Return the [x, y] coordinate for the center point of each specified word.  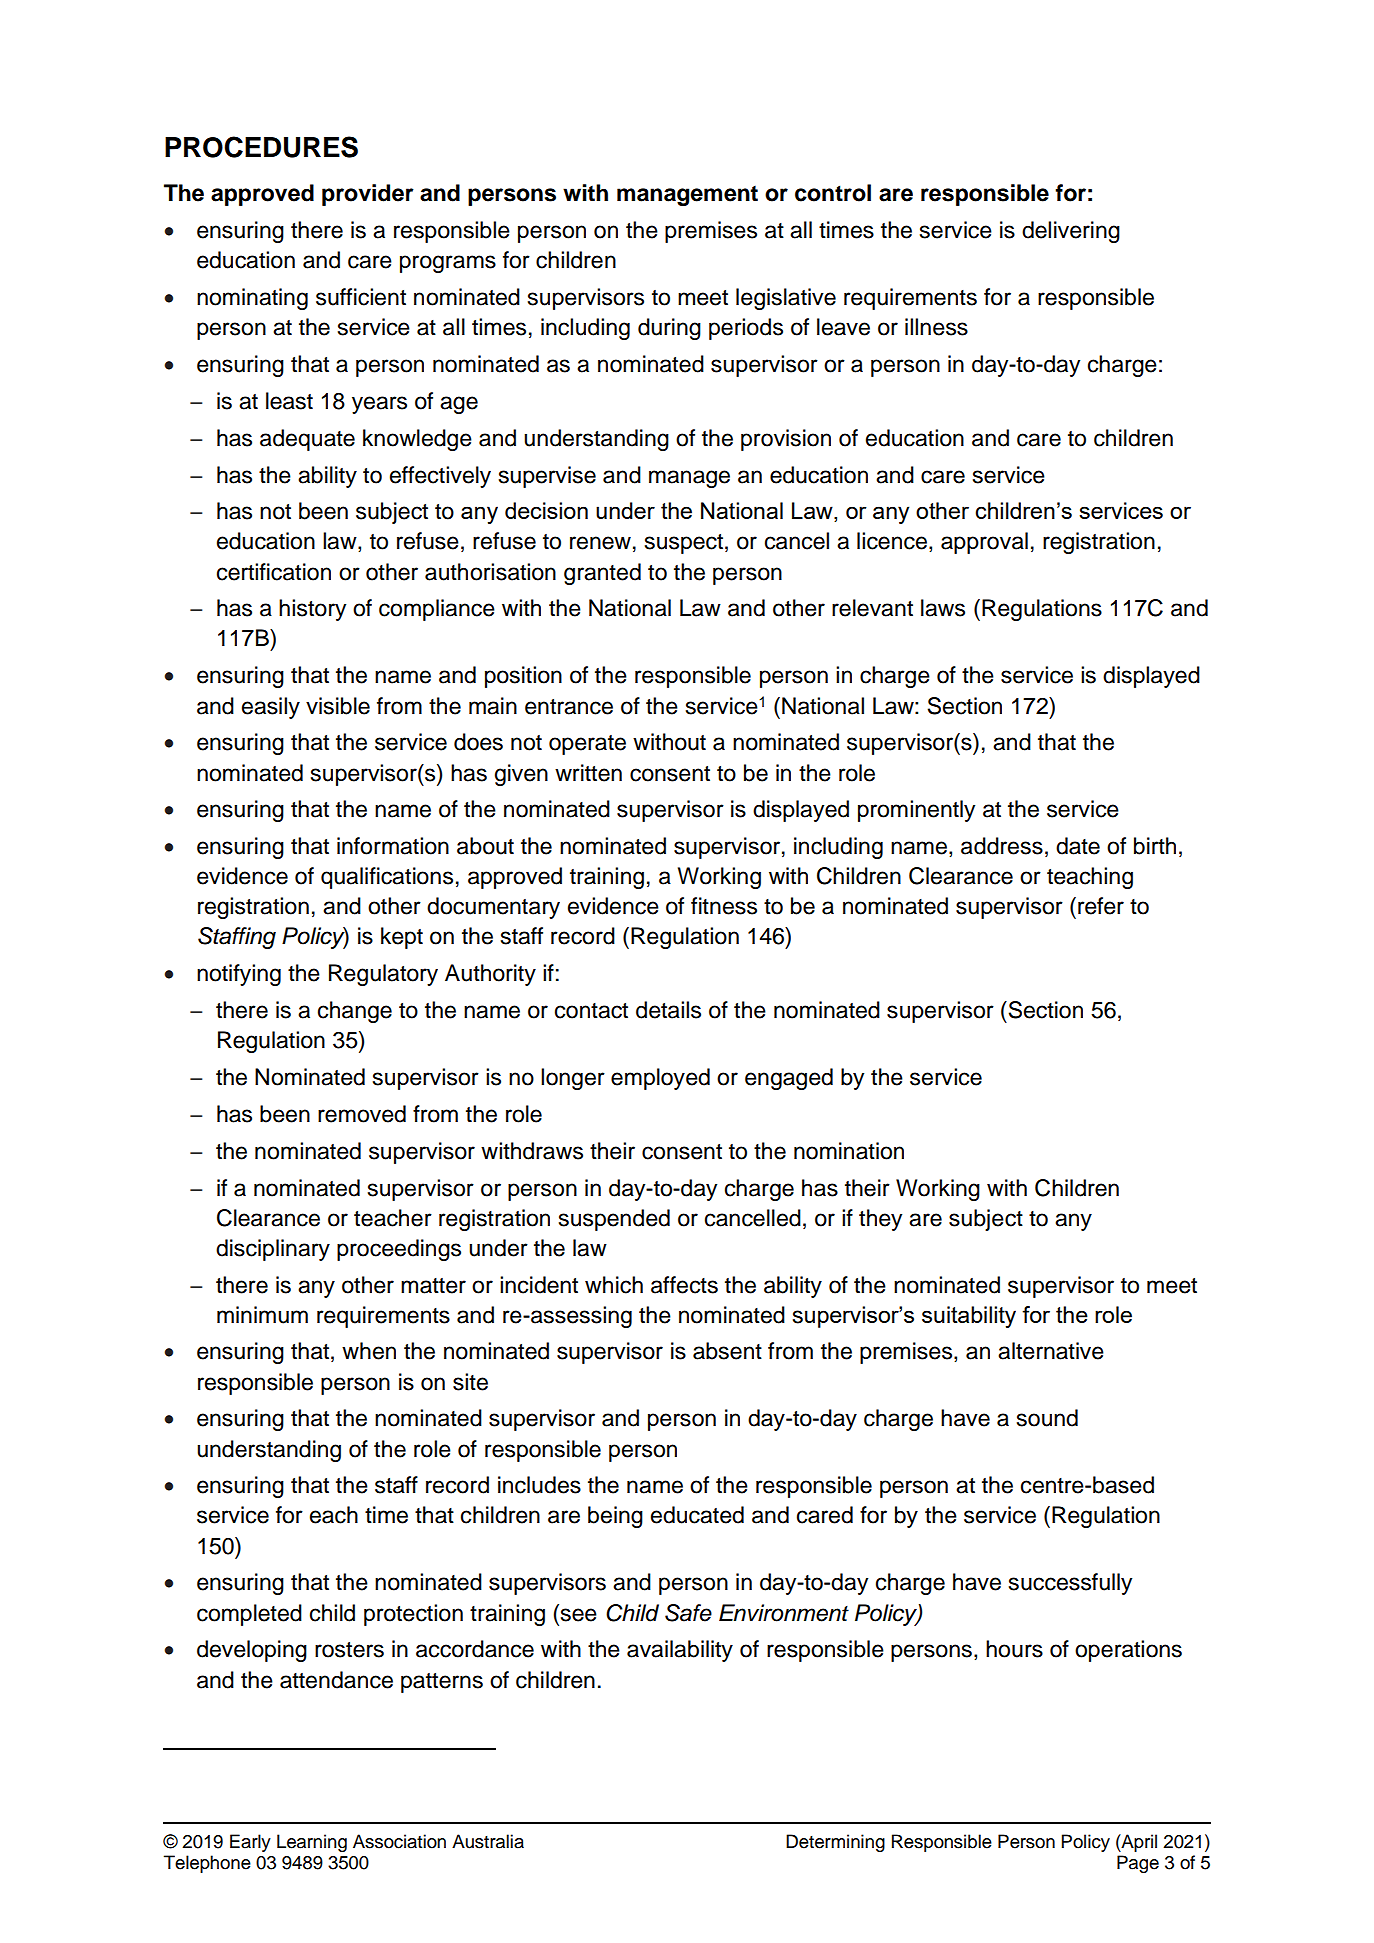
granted [602, 574]
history [312, 610]
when [369, 1351]
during [669, 329]
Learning [312, 1843]
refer [1101, 906]
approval [984, 543]
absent [727, 1351]
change [355, 1012]
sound [1047, 1418]
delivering [1071, 232]
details [668, 1010]
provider [368, 195]
